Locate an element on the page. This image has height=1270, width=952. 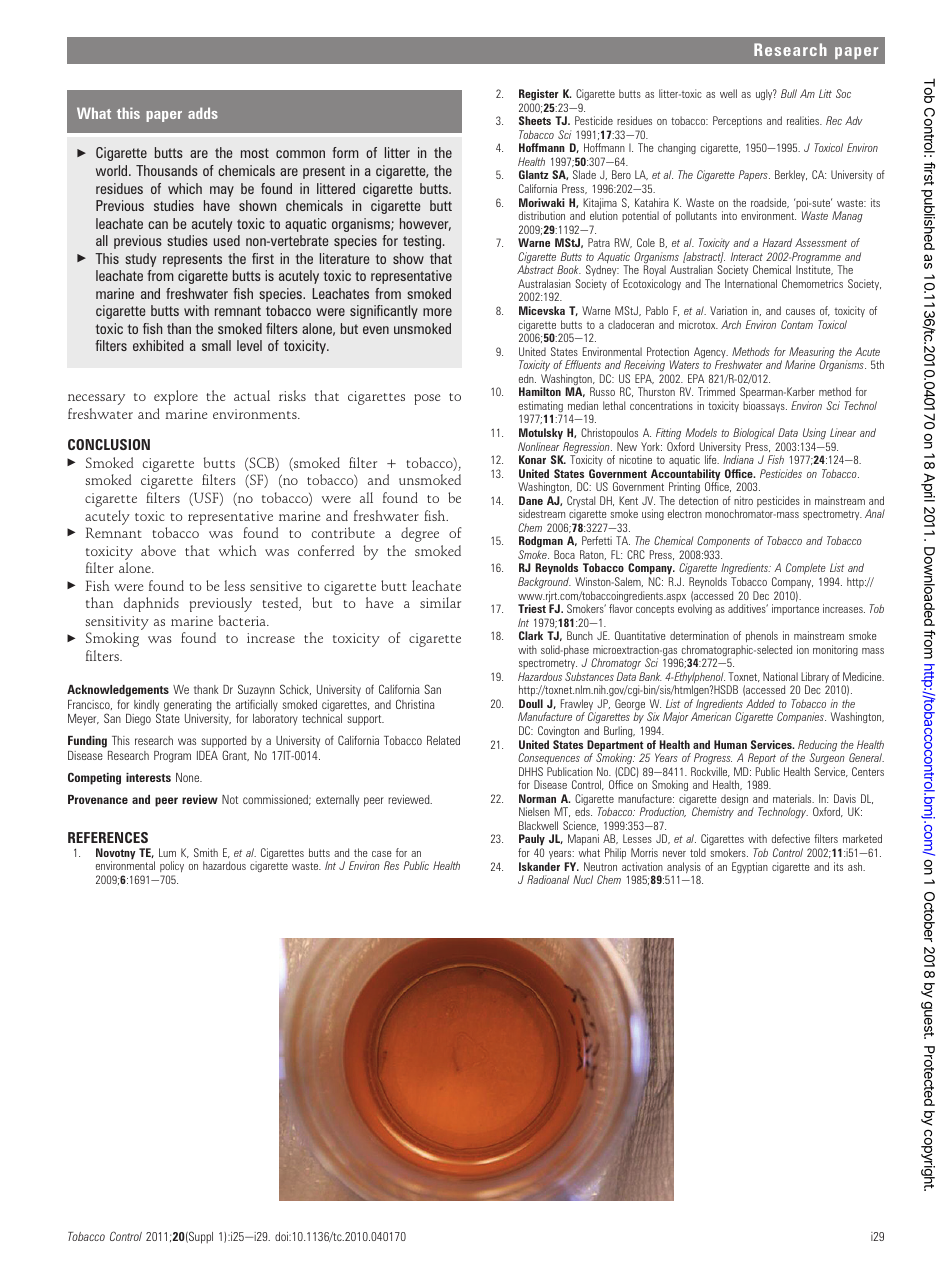
Sheets is located at coordinates (535, 120).
